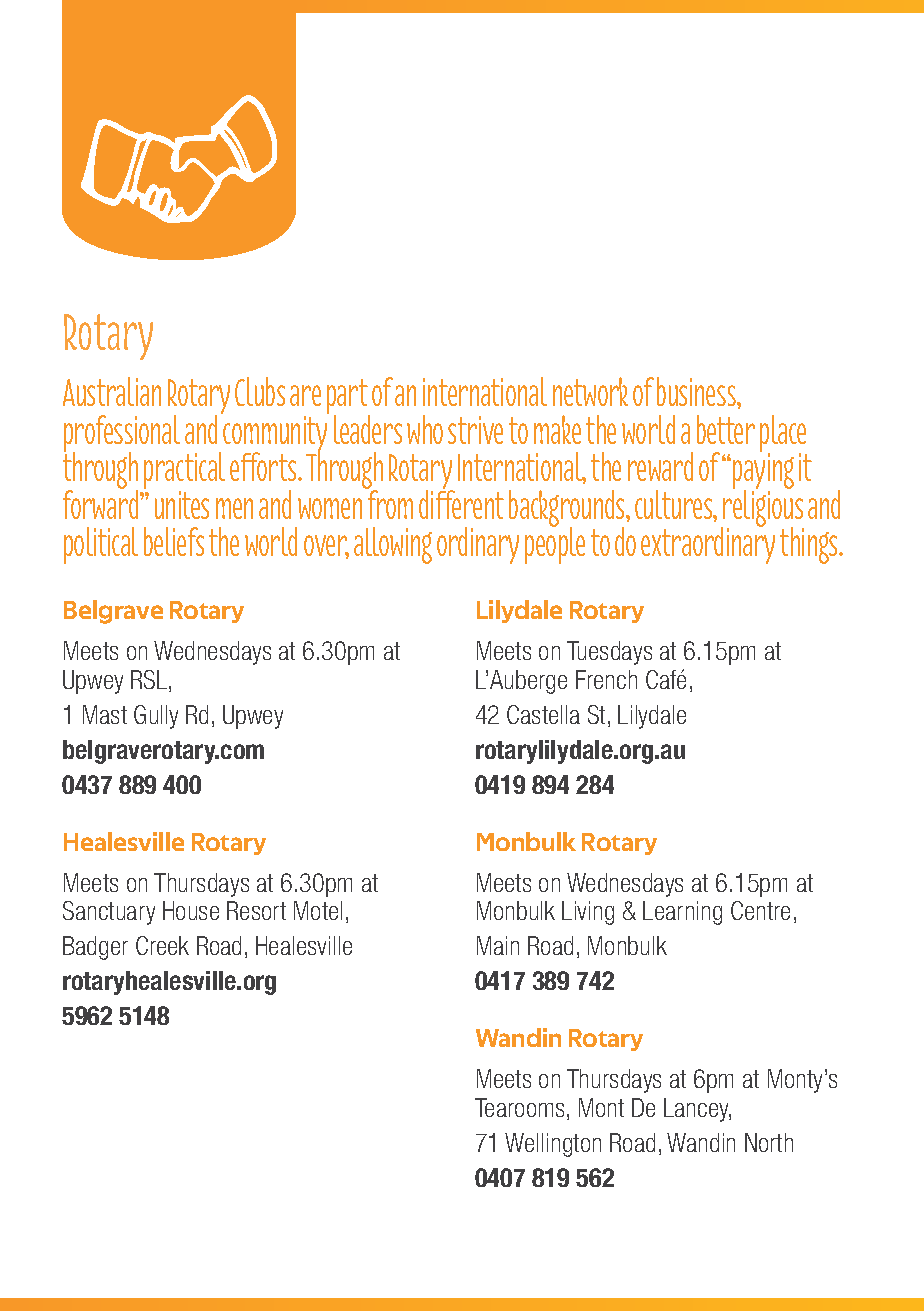  Describe the element at coordinates (726, 429) in the image. I see `better` at that location.
